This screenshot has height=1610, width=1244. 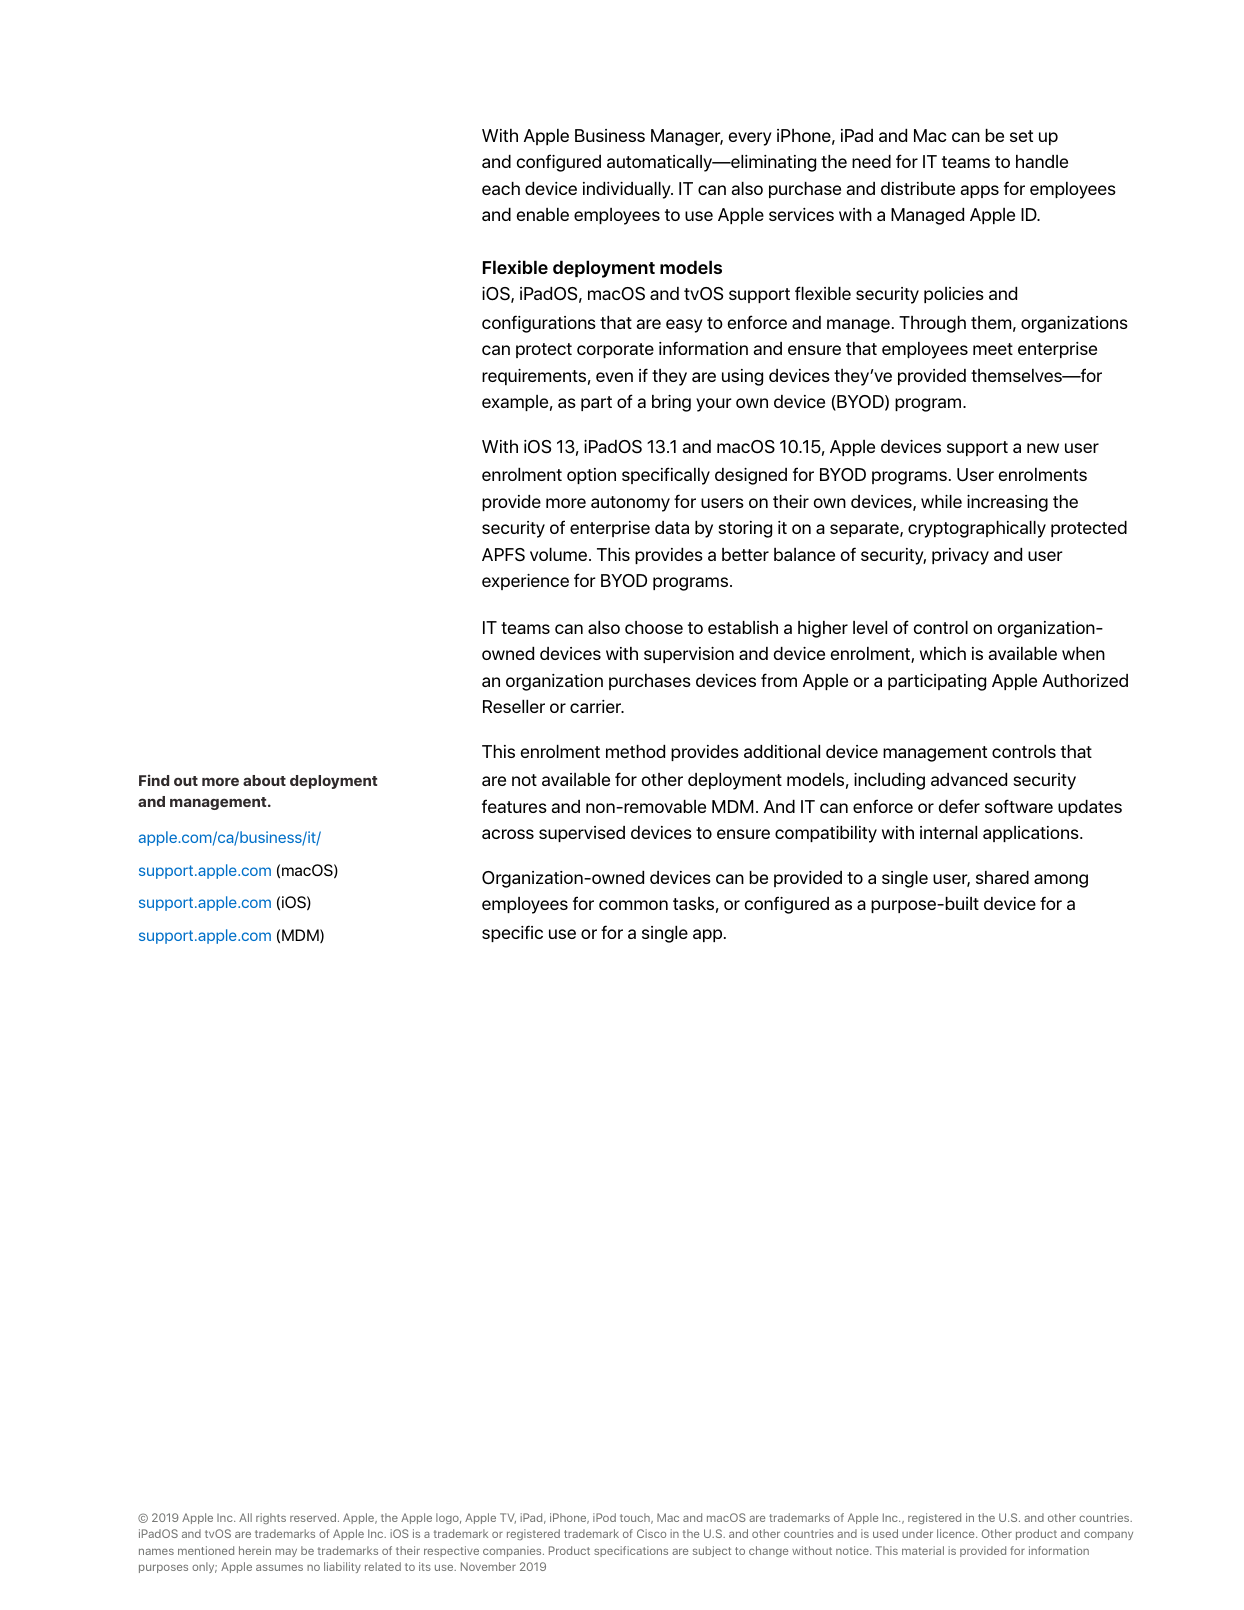 What do you see at coordinates (591, 476) in the screenshot?
I see `option` at bounding box center [591, 476].
